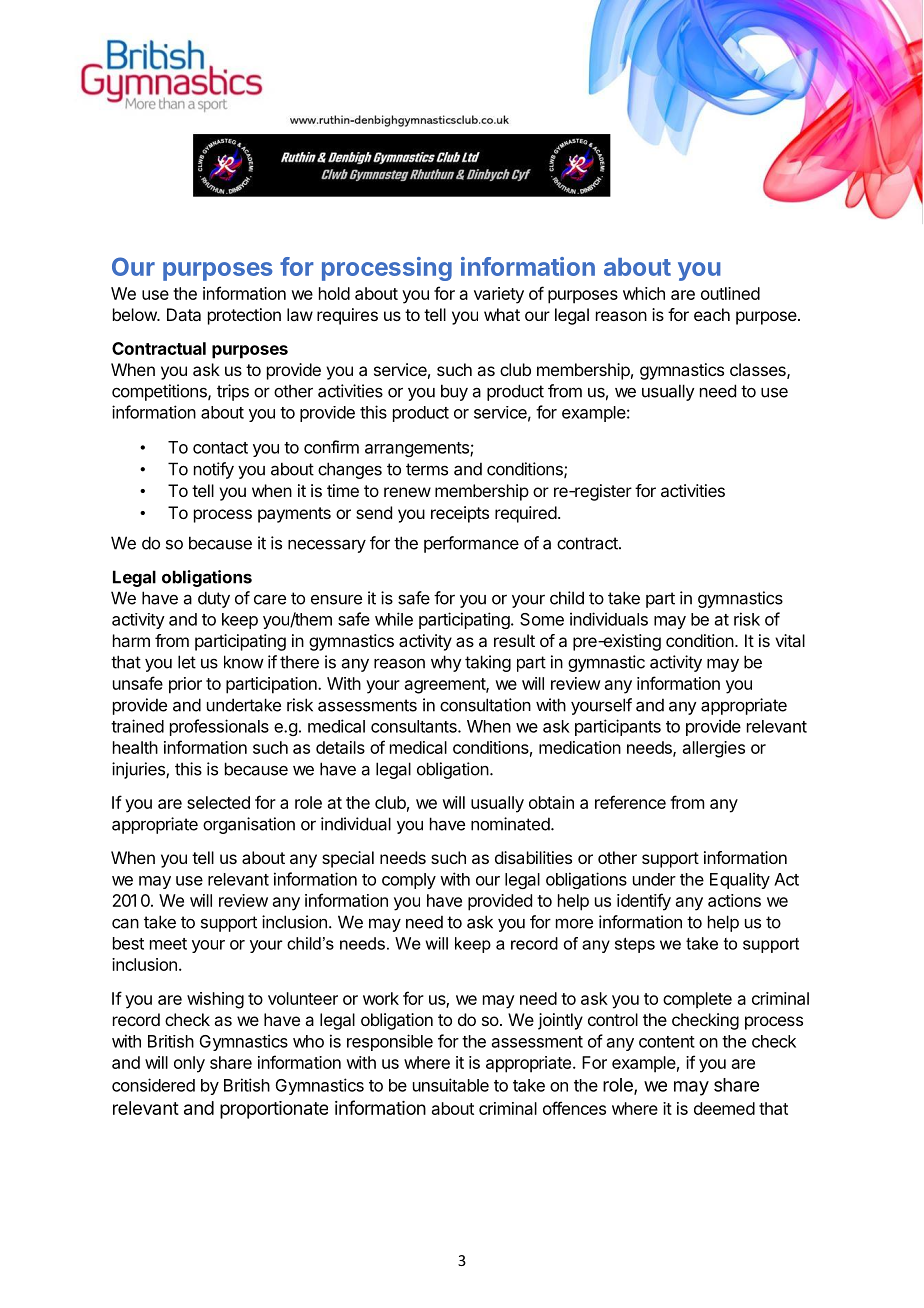 The width and height of the image is (924, 1308). I want to click on allergies, so click(714, 749).
